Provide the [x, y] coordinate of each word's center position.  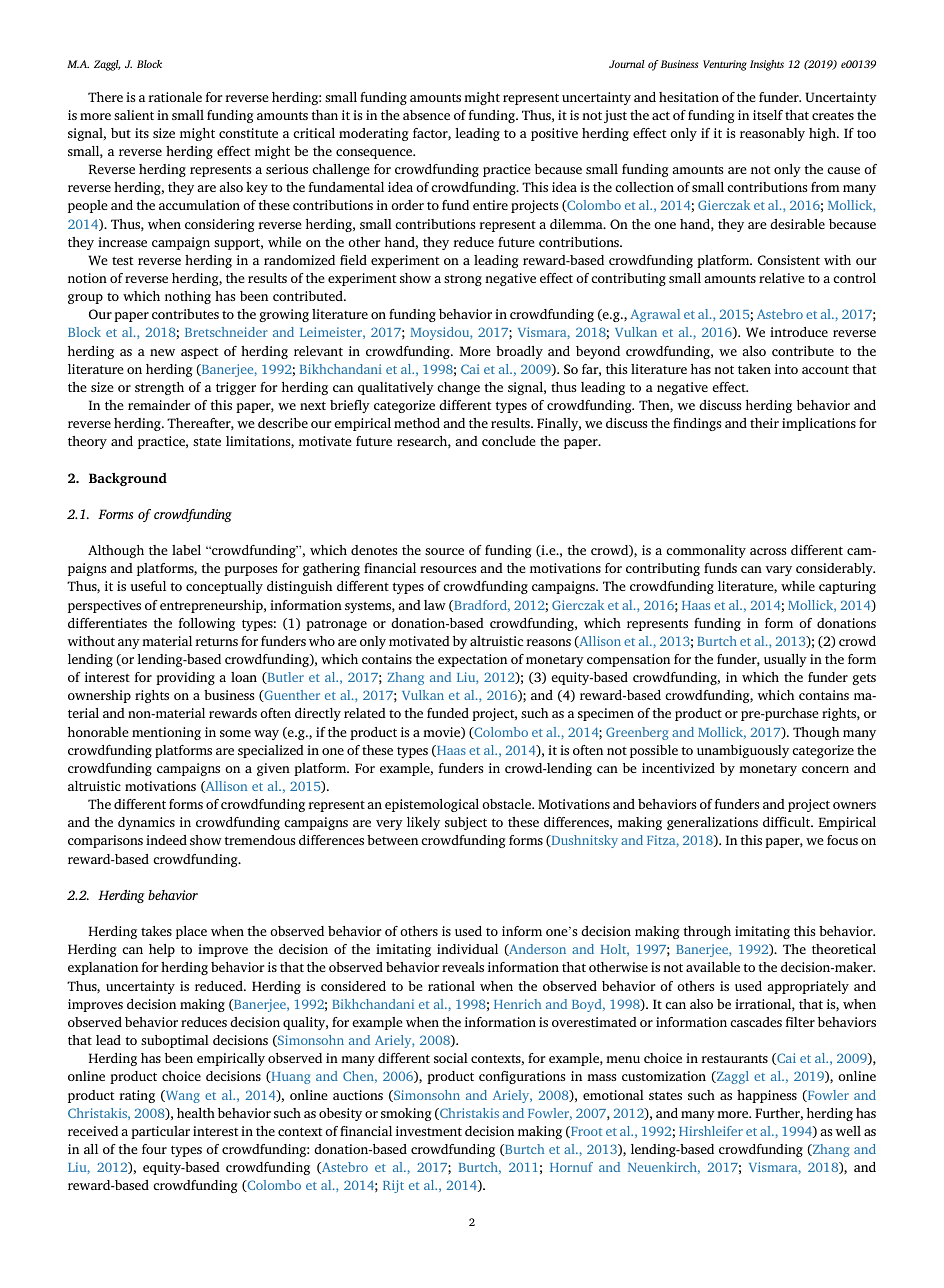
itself [768, 115]
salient [134, 115]
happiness [767, 1096]
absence [426, 115]
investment [429, 1131]
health [196, 1113]
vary [778, 571]
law [435, 605]
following [206, 624]
